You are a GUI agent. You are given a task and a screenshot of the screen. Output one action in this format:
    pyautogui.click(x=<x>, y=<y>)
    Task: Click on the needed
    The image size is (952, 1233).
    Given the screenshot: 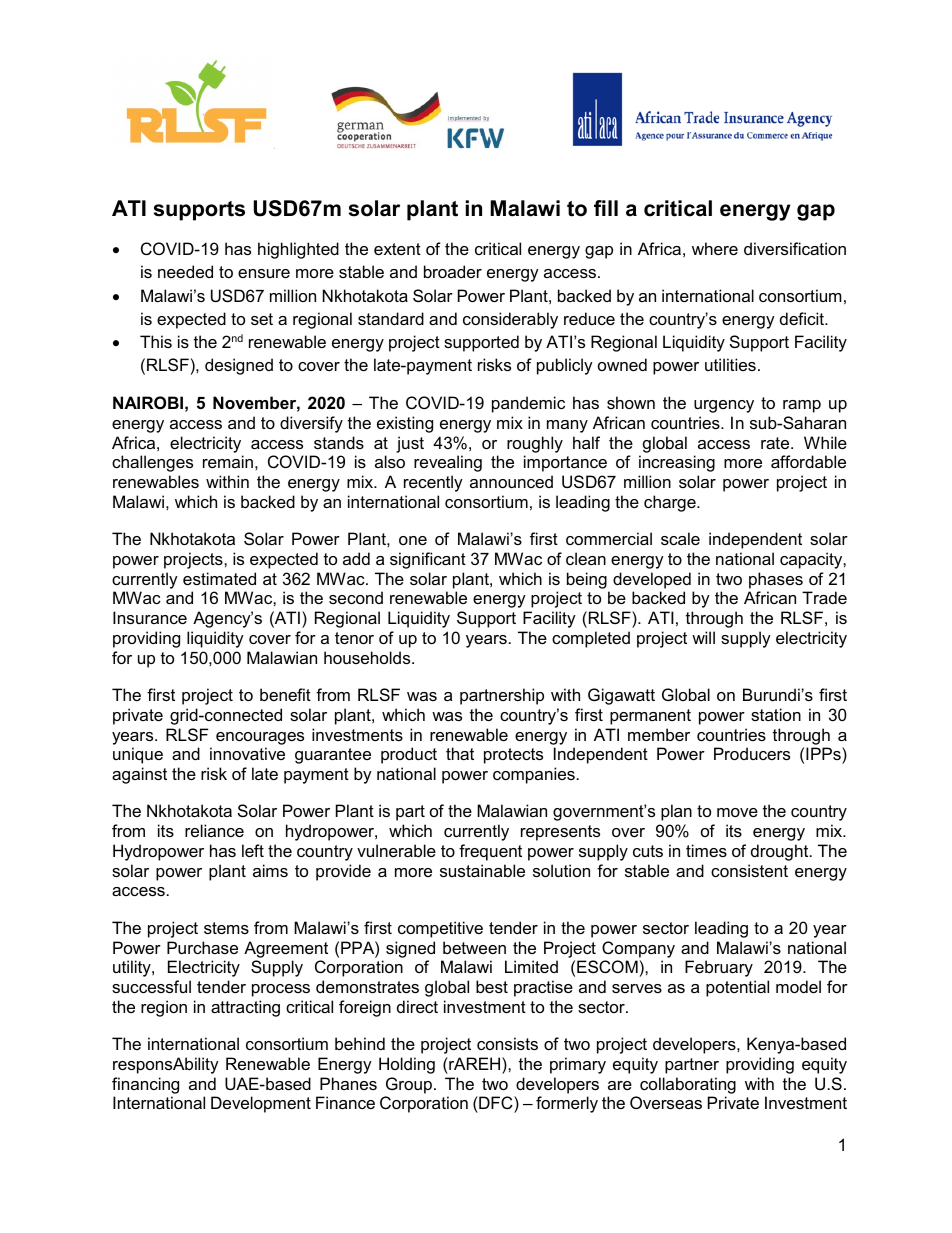 What is the action you would take?
    pyautogui.click(x=185, y=271)
